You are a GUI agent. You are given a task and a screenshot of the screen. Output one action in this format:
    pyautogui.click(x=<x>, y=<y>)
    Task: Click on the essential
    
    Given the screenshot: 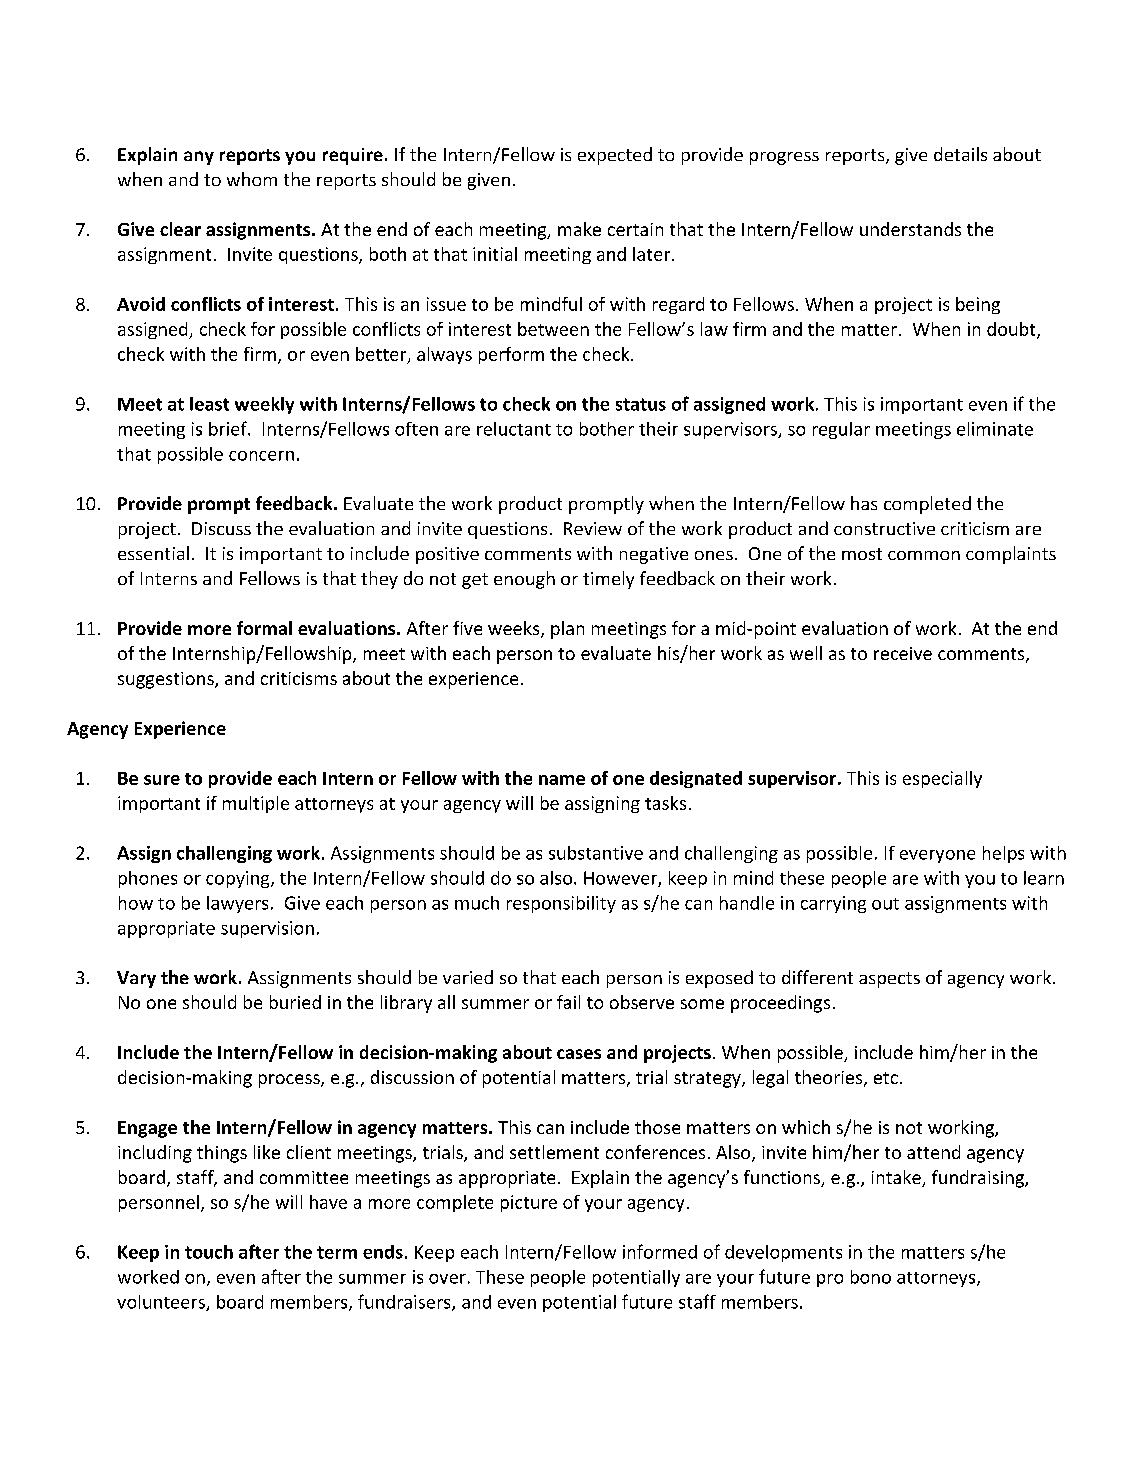 What is the action you would take?
    pyautogui.click(x=153, y=553)
